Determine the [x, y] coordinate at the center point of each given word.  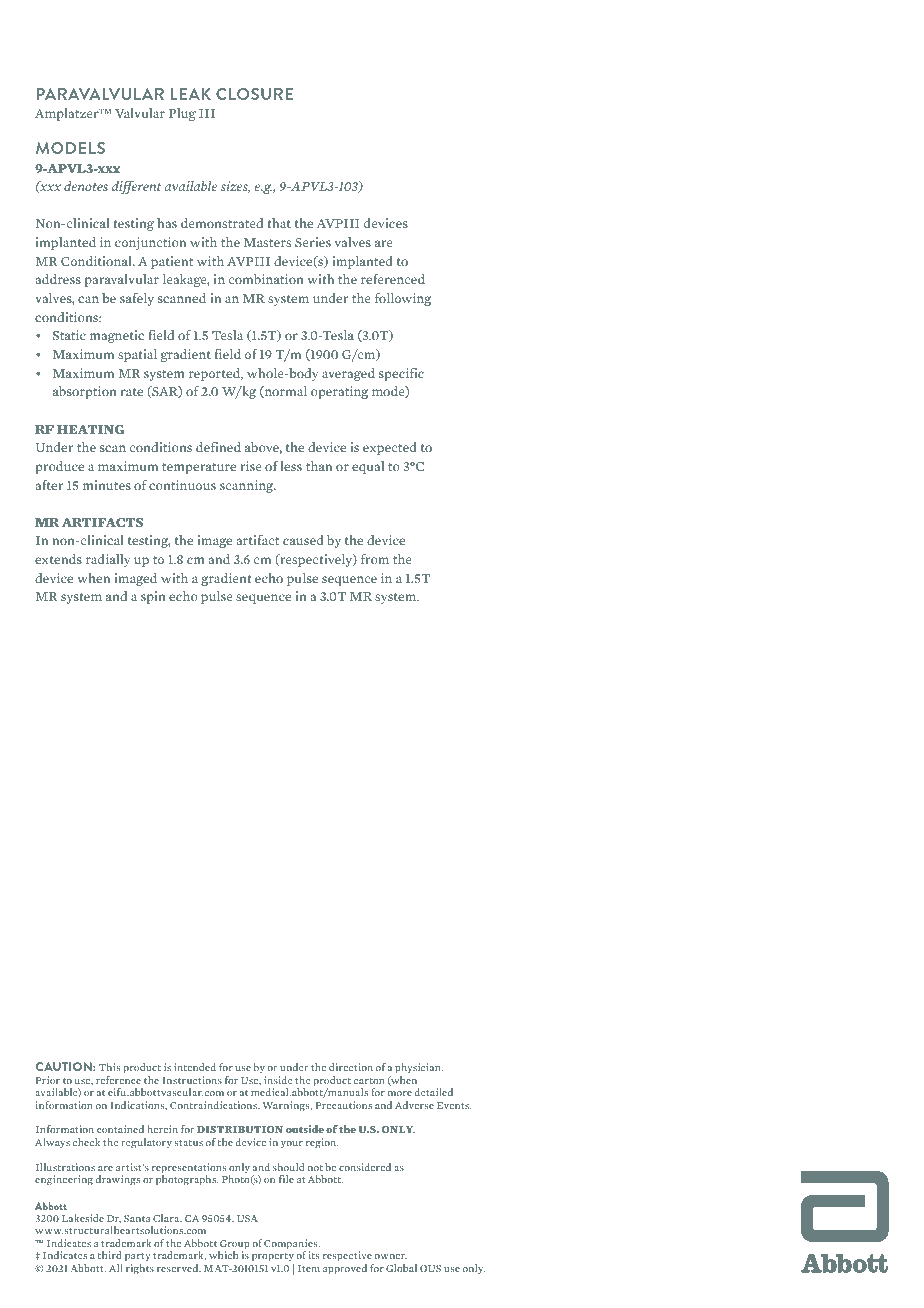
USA [247, 1218]
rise [251, 466]
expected [390, 448]
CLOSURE [254, 94]
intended [195, 1067]
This [109, 1067]
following [403, 299]
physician [419, 1070]
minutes [107, 485]
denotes [86, 186]
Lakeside [83, 1218]
